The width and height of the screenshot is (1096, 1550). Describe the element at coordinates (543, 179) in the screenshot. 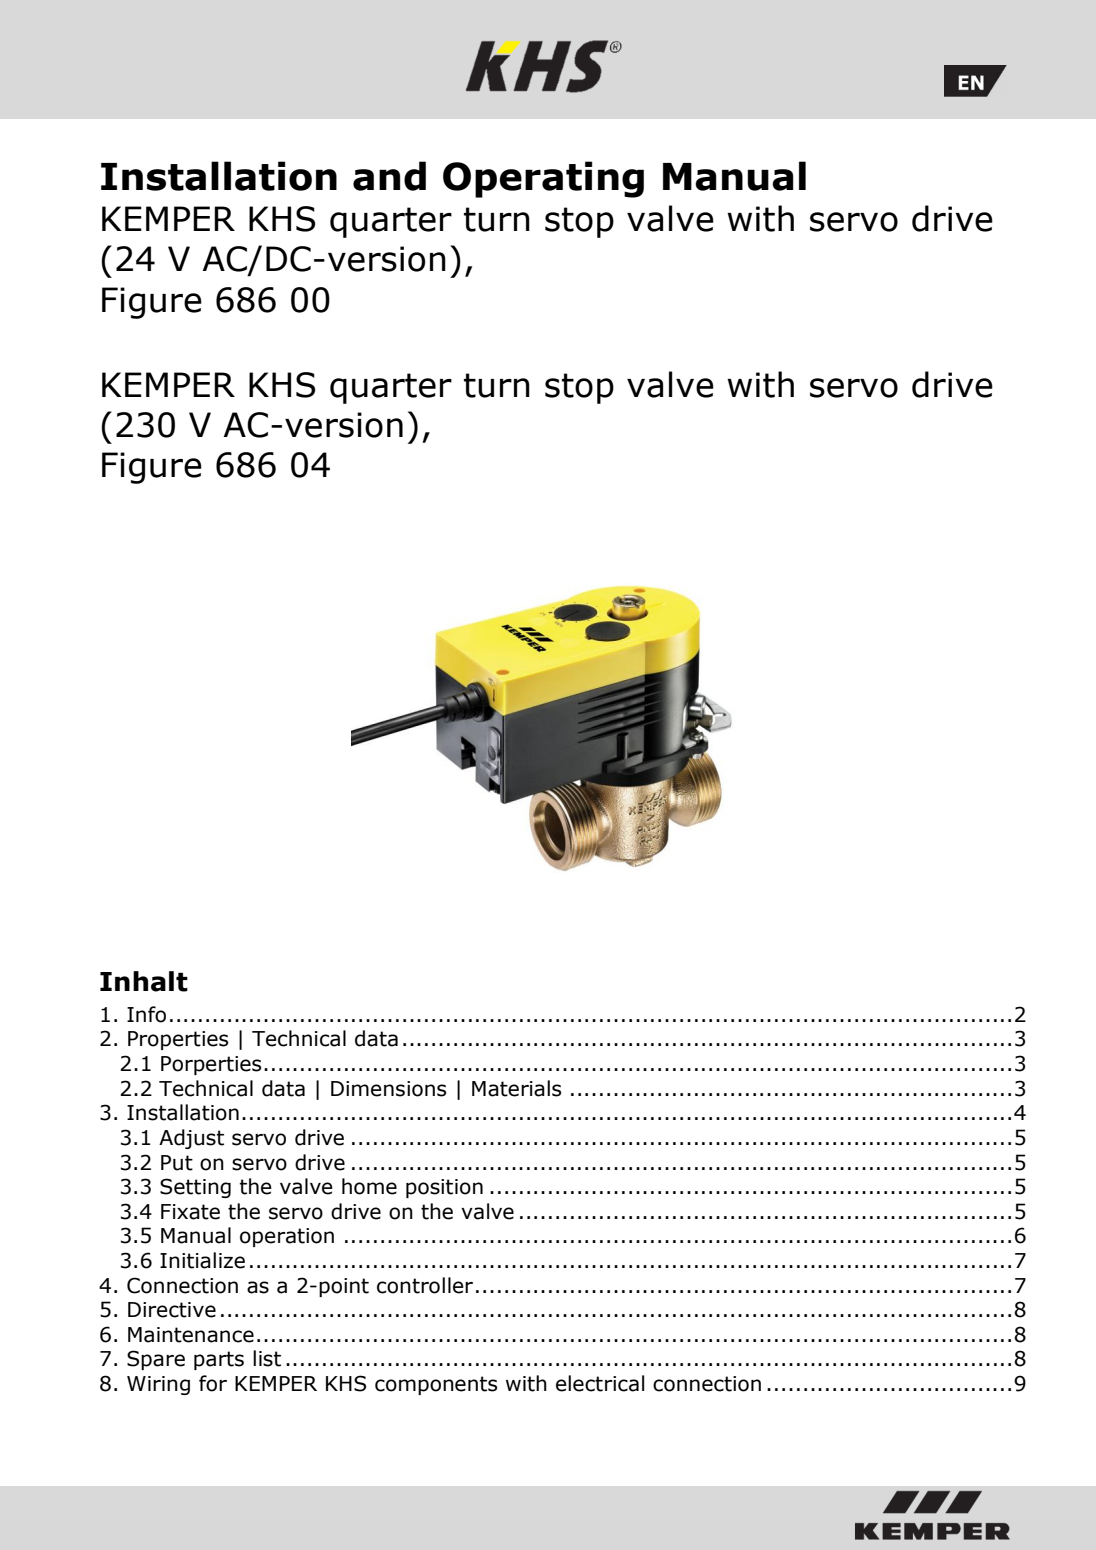

I see `Operating` at that location.
